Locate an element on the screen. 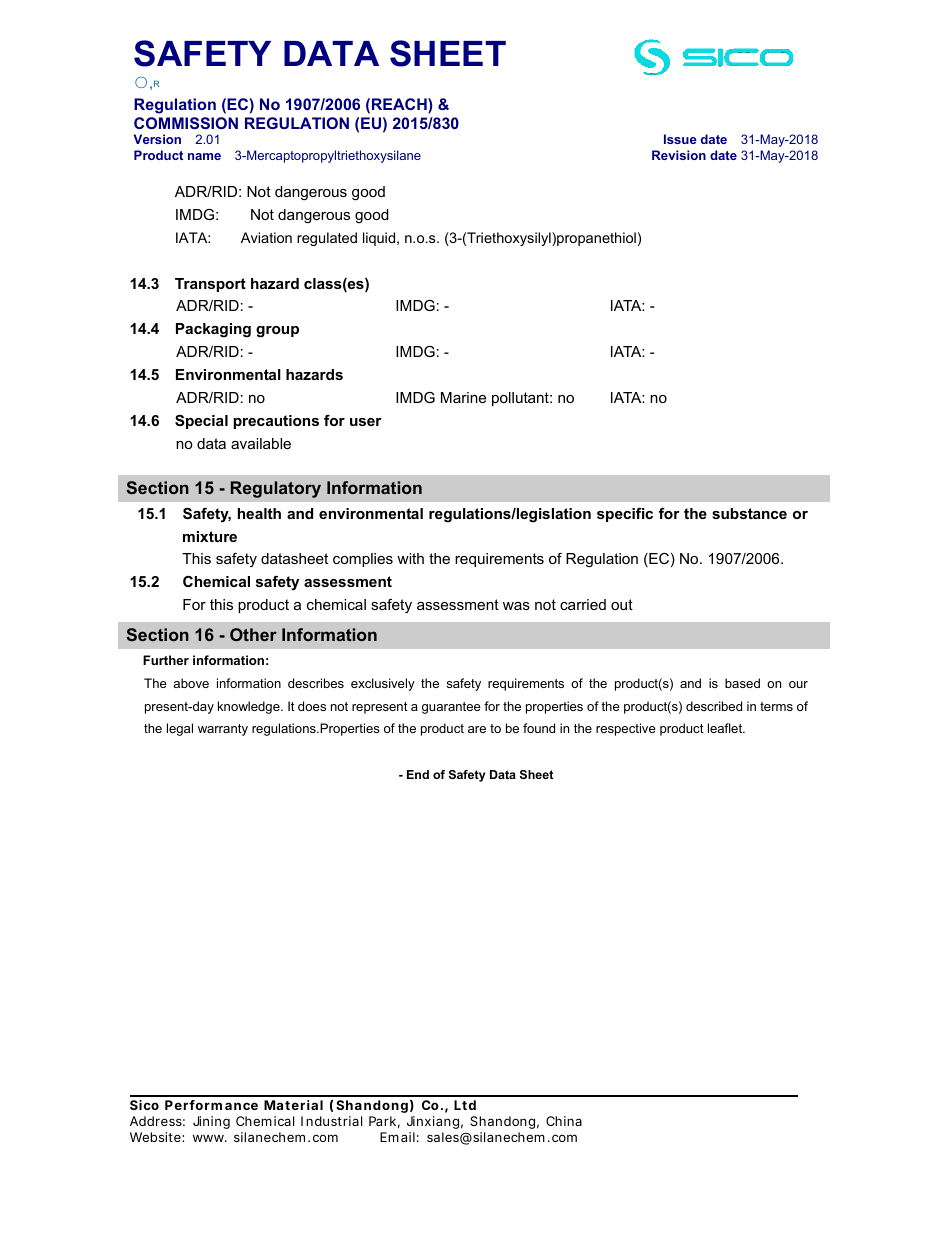 The image size is (952, 1233). described is located at coordinates (714, 706).
